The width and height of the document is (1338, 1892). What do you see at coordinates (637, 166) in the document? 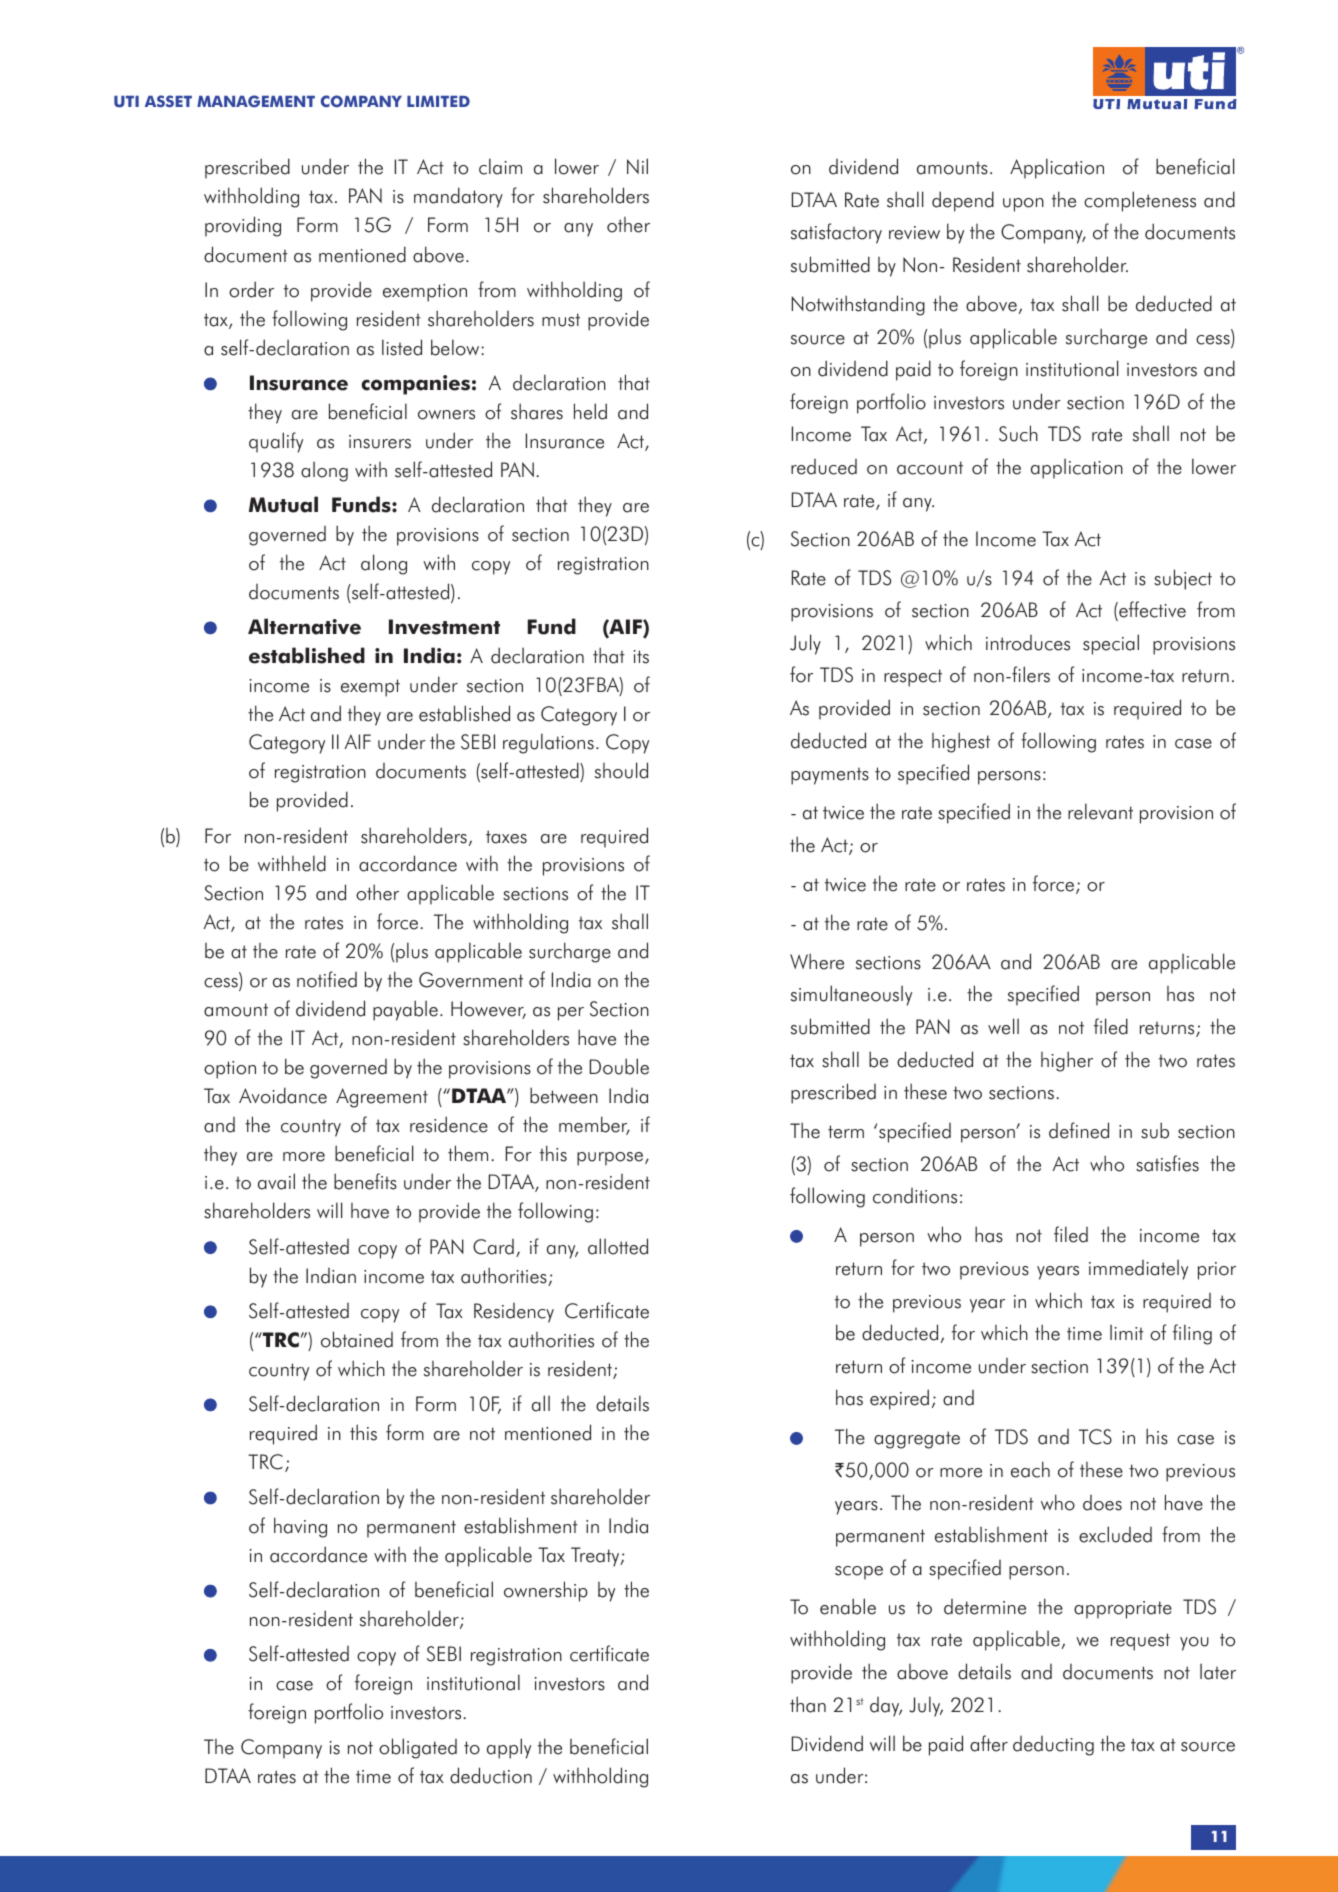
I see `Nil` at bounding box center [637, 166].
